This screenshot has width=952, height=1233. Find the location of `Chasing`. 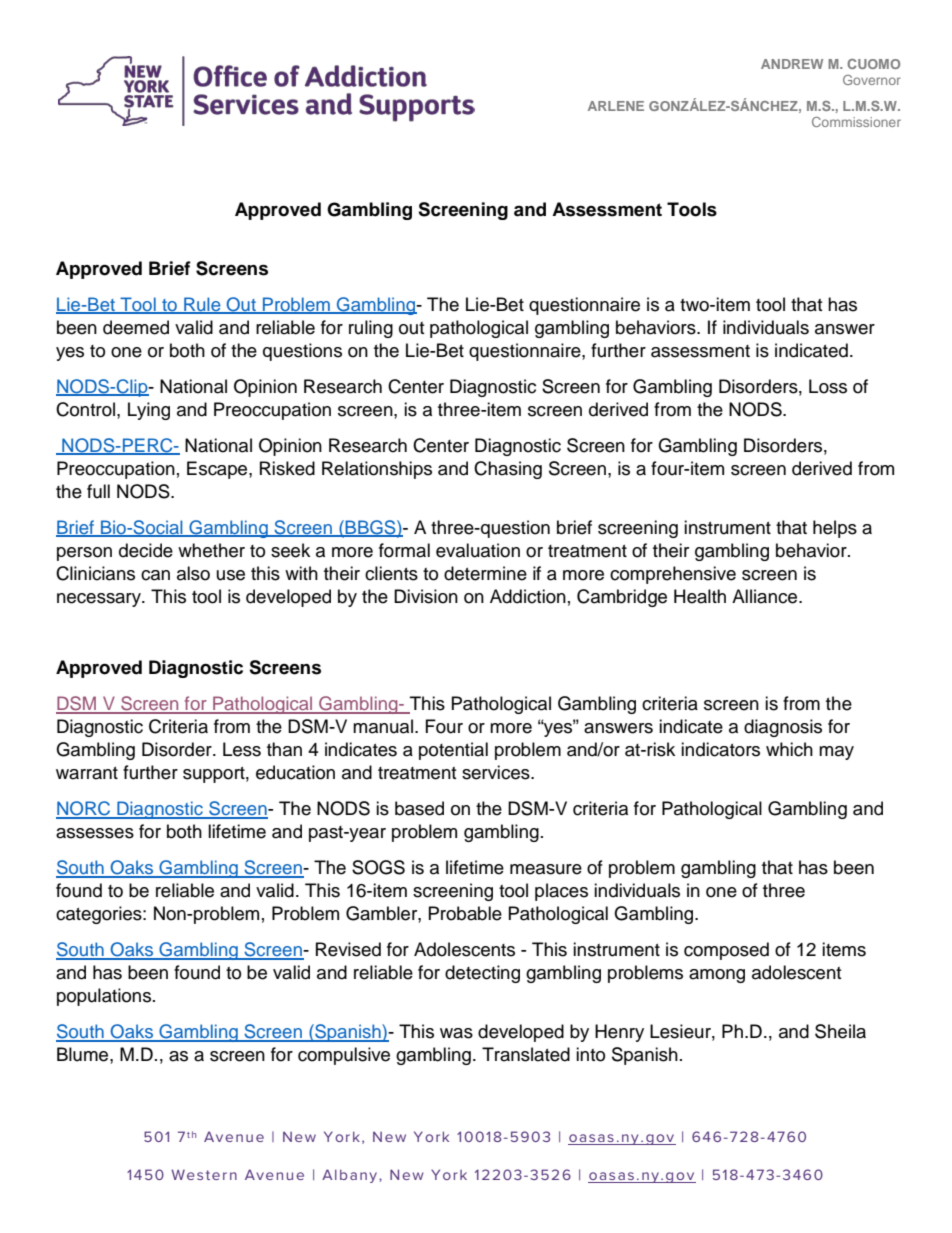

Chasing is located at coordinates (508, 470).
